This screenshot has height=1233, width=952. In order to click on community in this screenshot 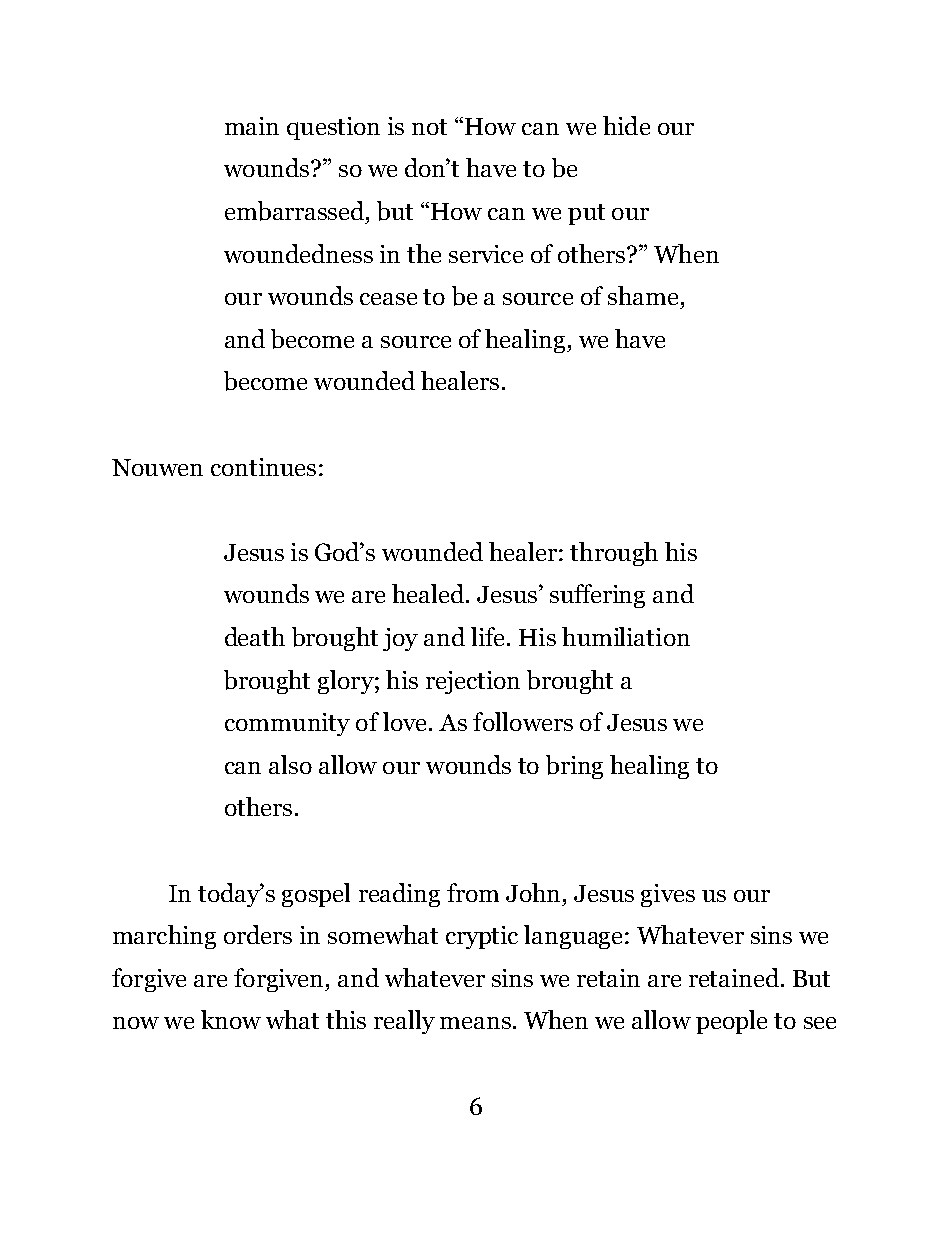, I will do `click(287, 724)`.
